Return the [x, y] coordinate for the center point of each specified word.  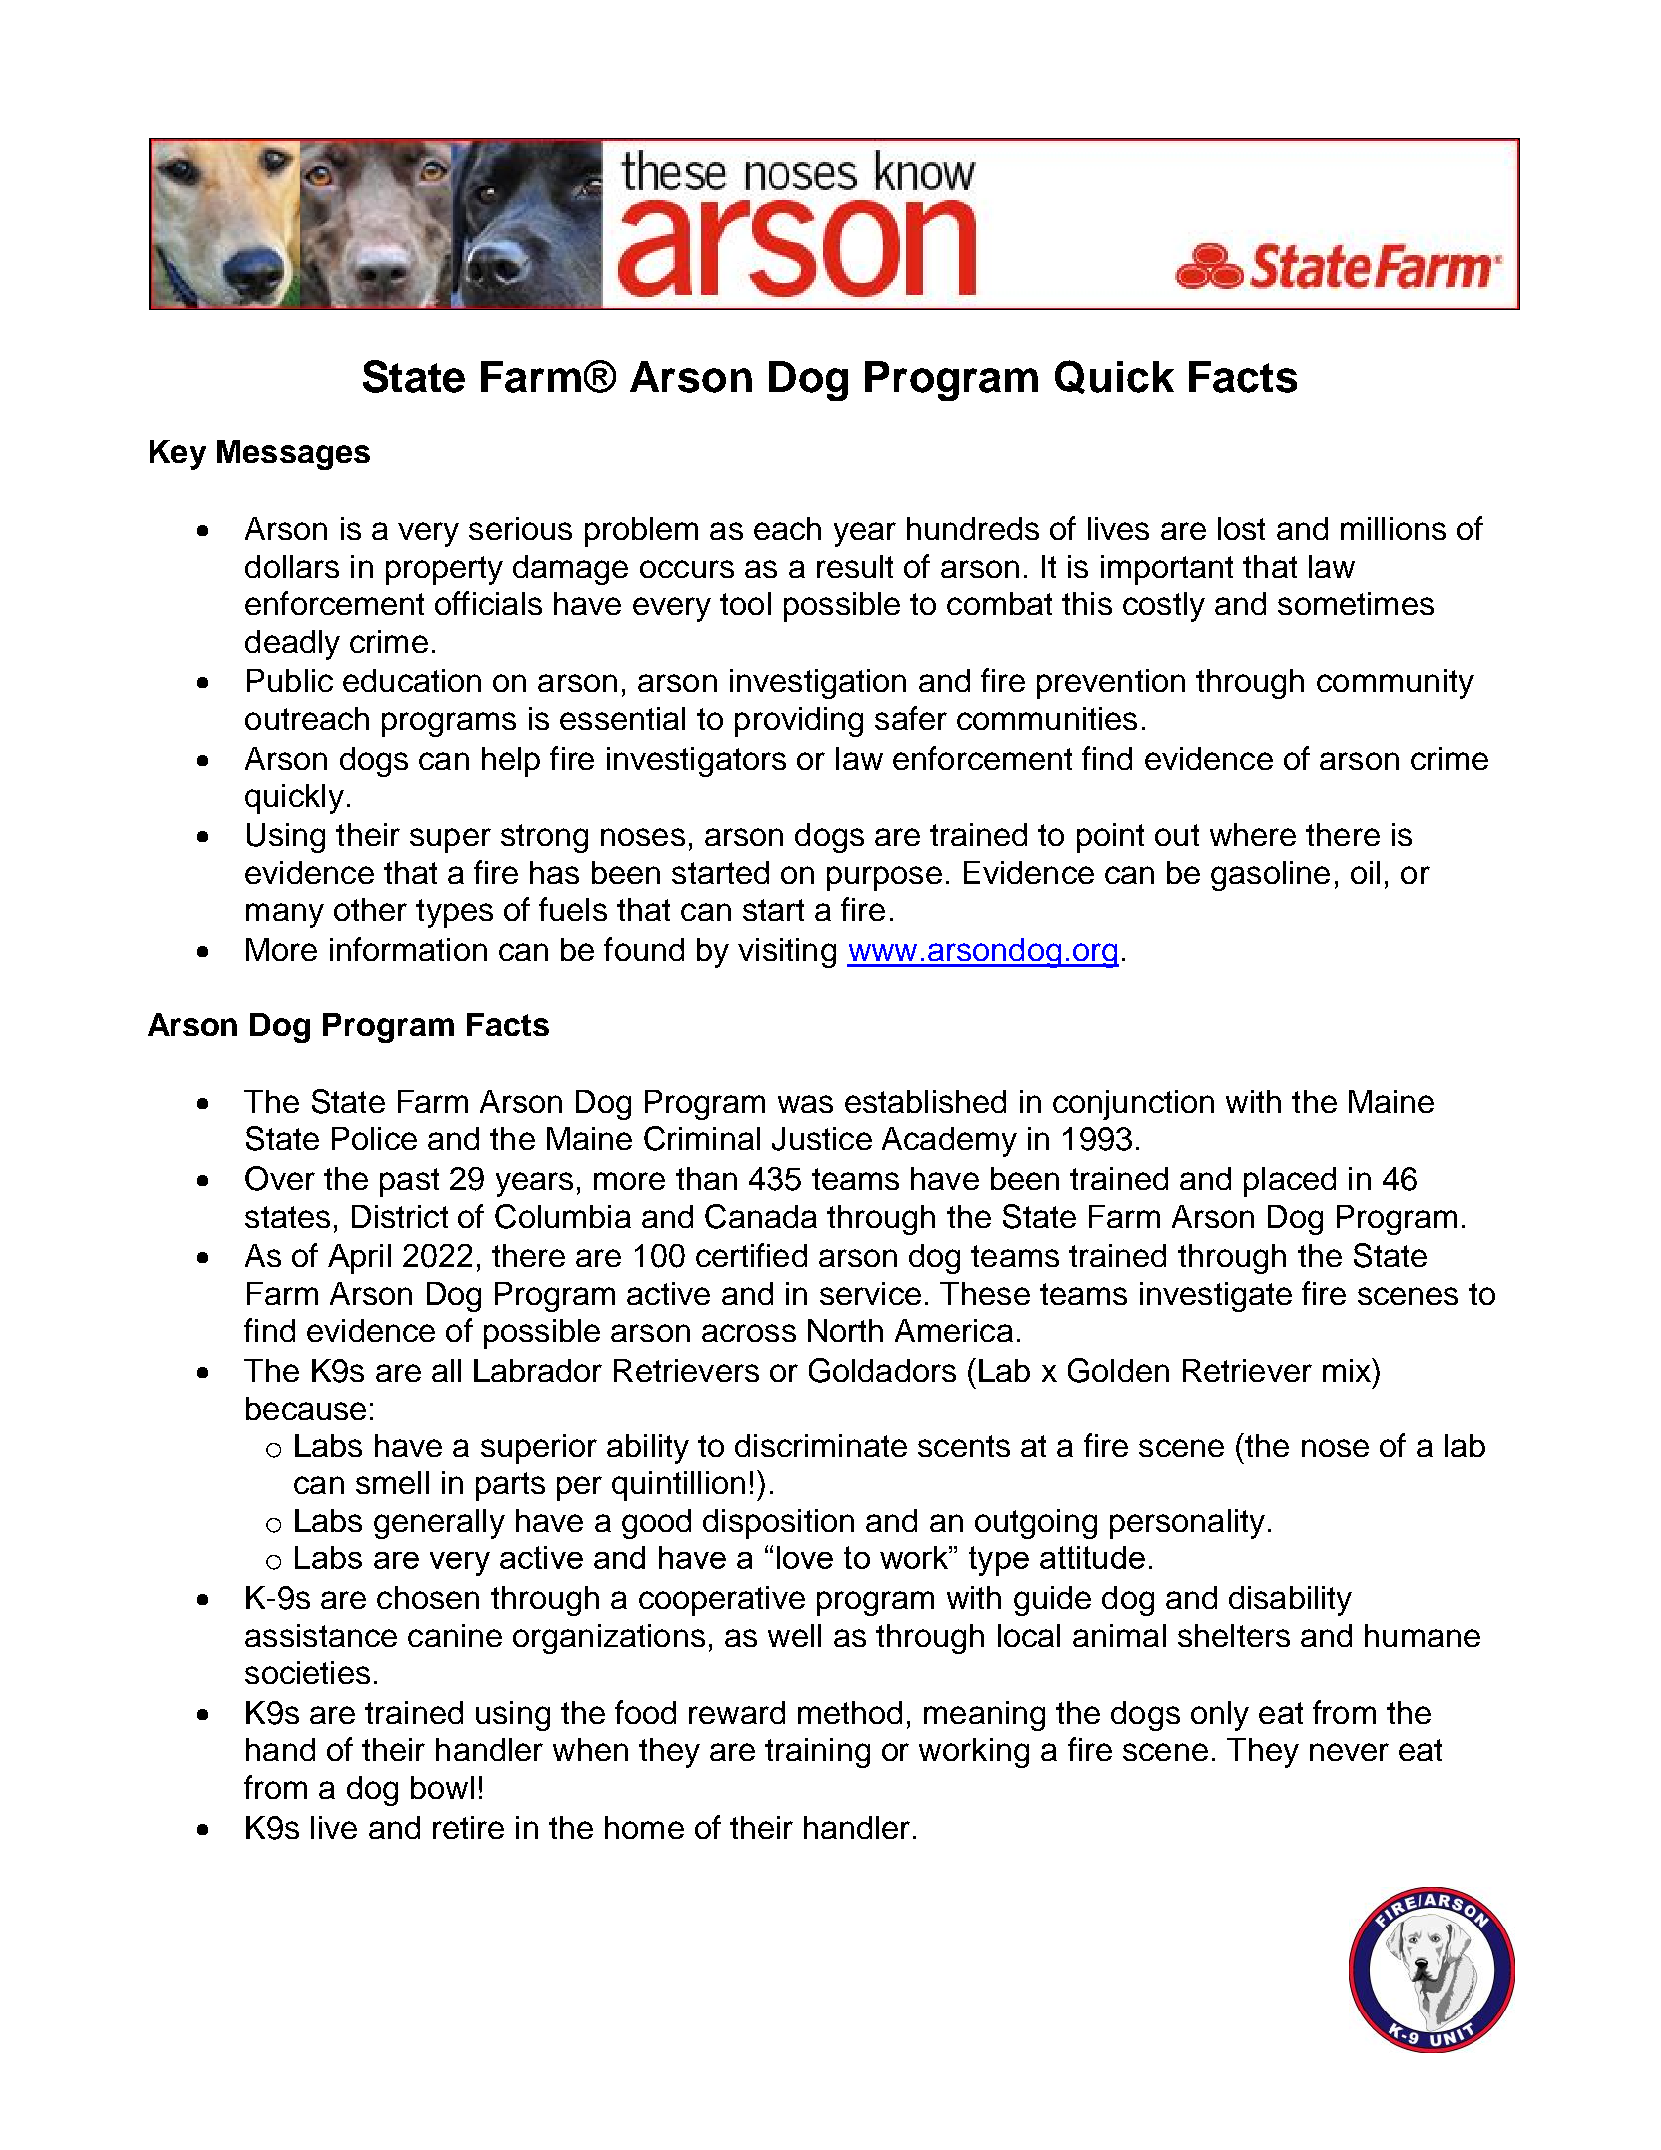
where [1253, 834]
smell [392, 1482]
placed [1290, 1182]
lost [1241, 528]
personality [1187, 1524]
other [370, 909]
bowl [442, 1787]
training [817, 1753]
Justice [822, 1139]
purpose [884, 878]
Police [374, 1138]
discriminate [821, 1445]
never [1349, 1752]
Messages [293, 455]
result [855, 566]
